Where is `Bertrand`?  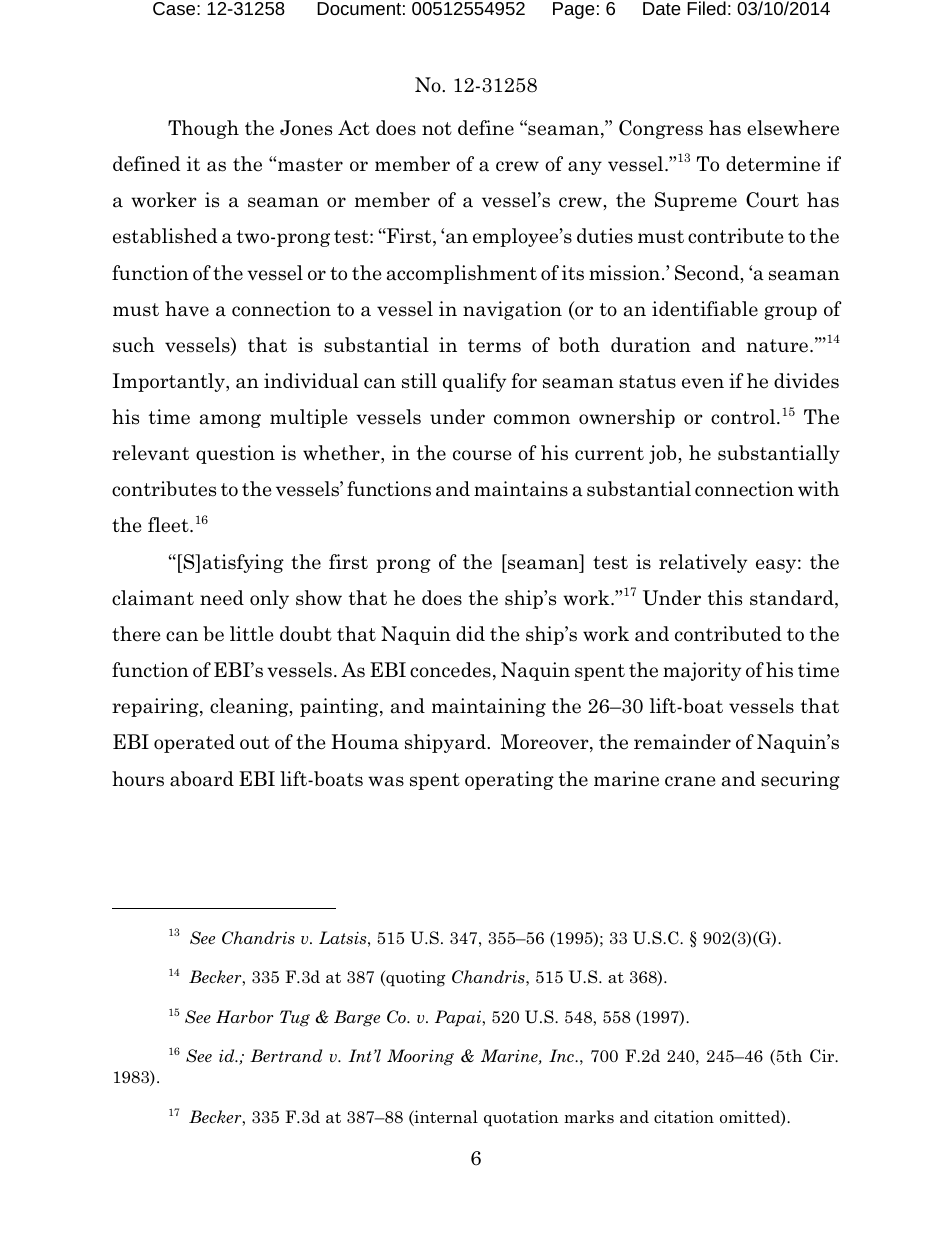
Bertrand is located at coordinates (286, 1055).
